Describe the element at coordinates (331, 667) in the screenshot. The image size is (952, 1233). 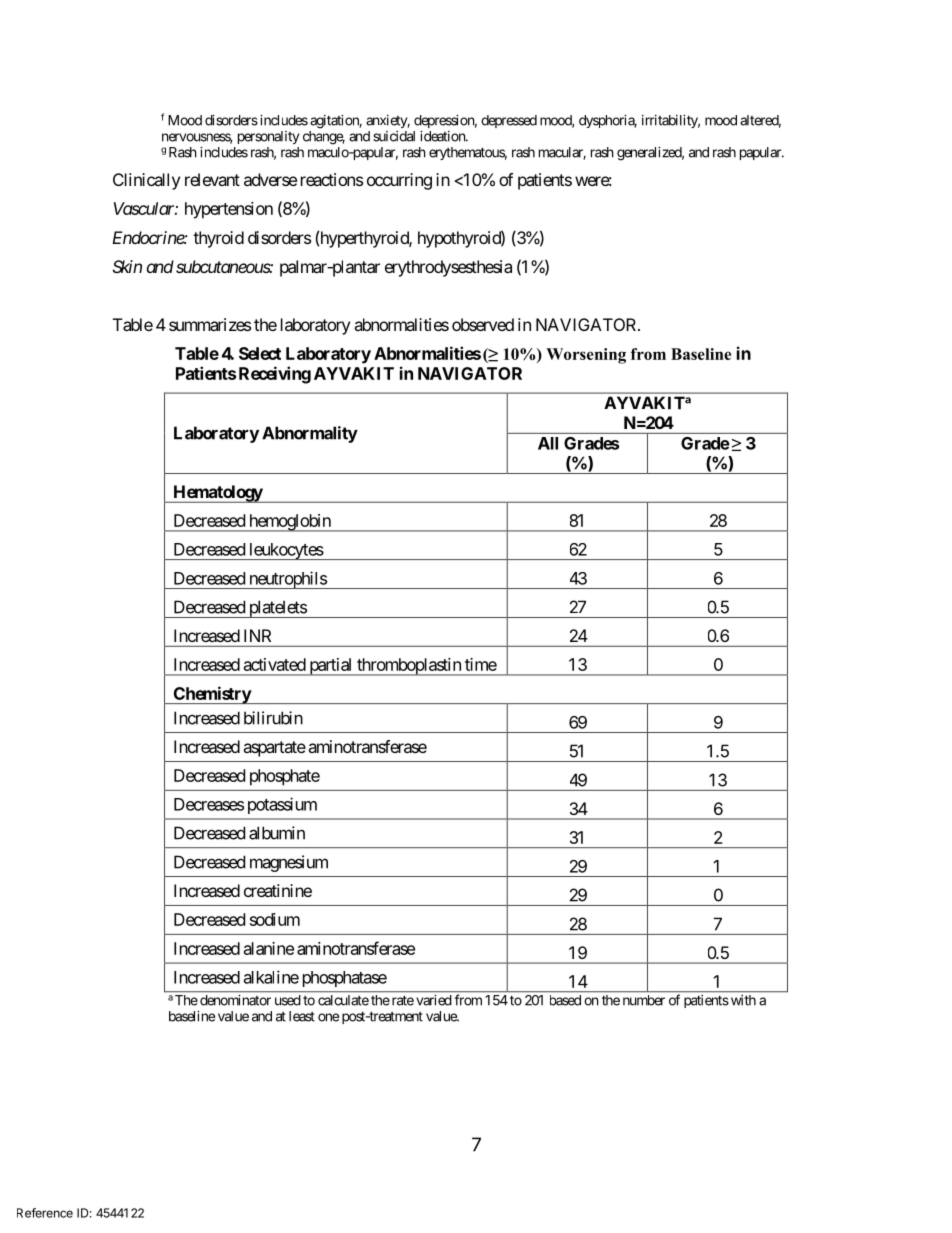
I see `partial` at that location.
